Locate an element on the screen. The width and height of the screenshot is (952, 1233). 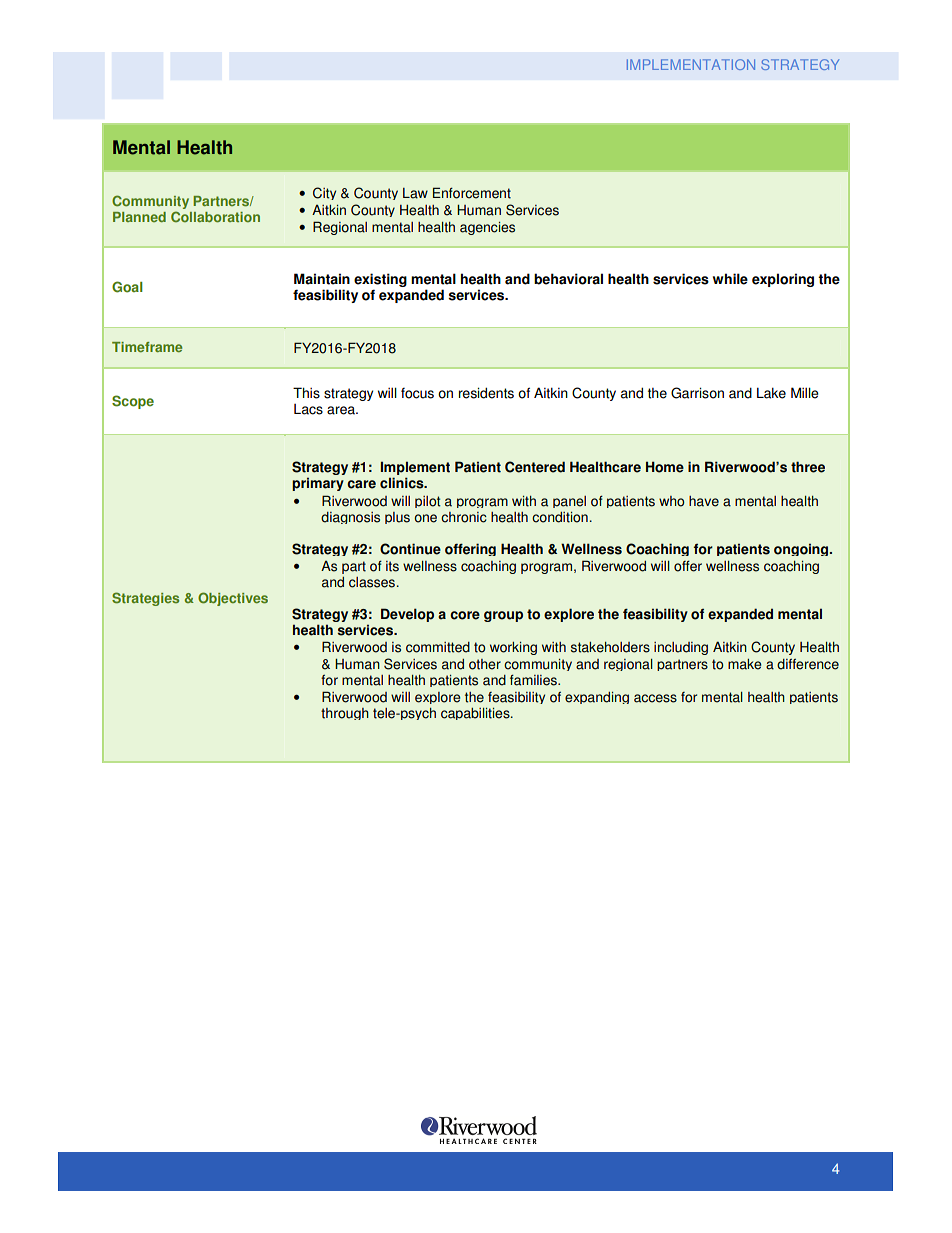
chronic is located at coordinates (464, 517).
